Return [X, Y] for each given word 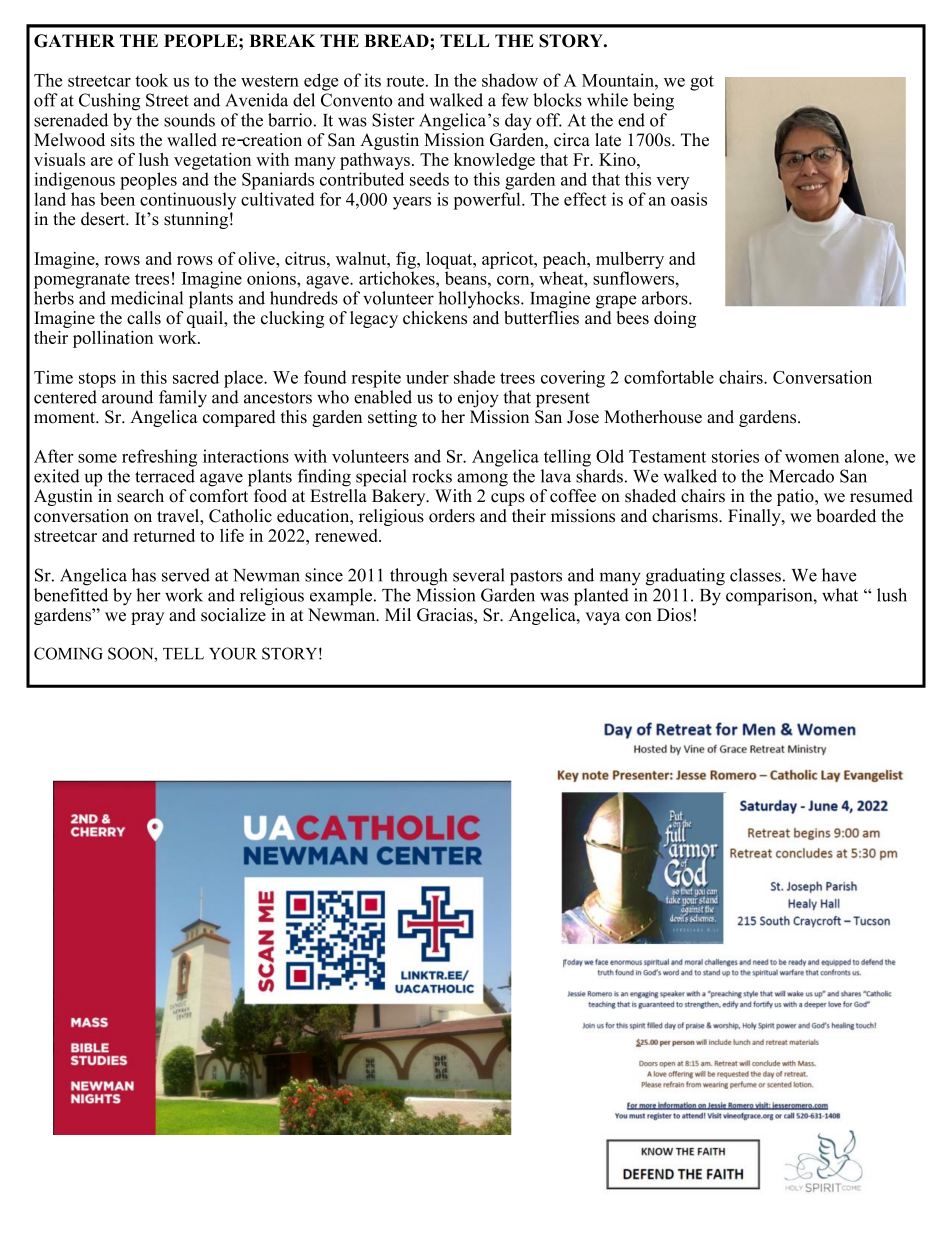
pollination [113, 339]
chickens [435, 318]
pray [147, 618]
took [151, 80]
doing [675, 319]
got [702, 83]
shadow [510, 80]
